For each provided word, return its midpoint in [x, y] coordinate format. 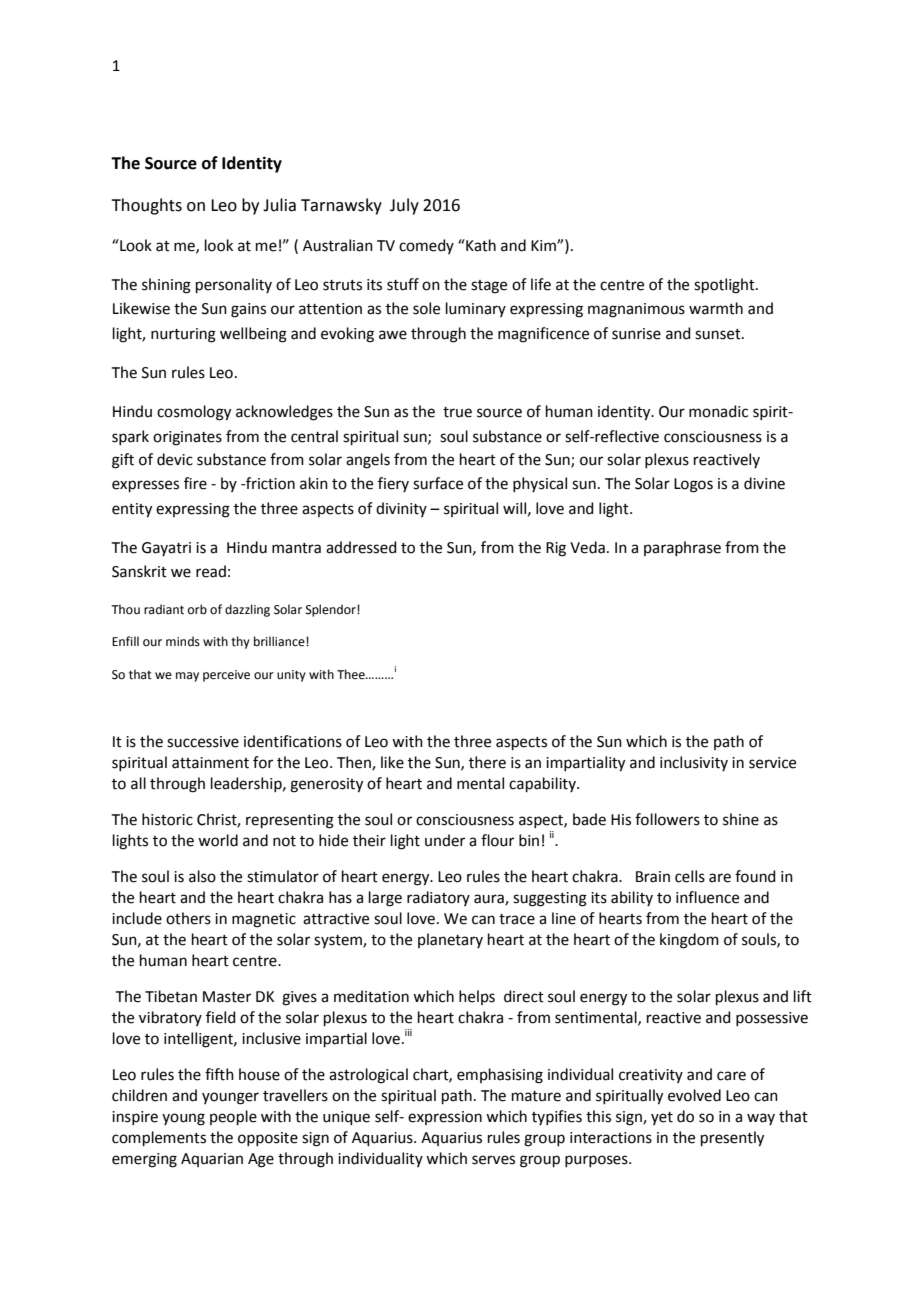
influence [707, 897]
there [487, 762]
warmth [716, 308]
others [188, 918]
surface [438, 483]
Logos [693, 485]
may [187, 677]
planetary [450, 940]
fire [195, 483]
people [233, 1117]
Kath [480, 245]
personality [234, 285]
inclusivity [694, 763]
